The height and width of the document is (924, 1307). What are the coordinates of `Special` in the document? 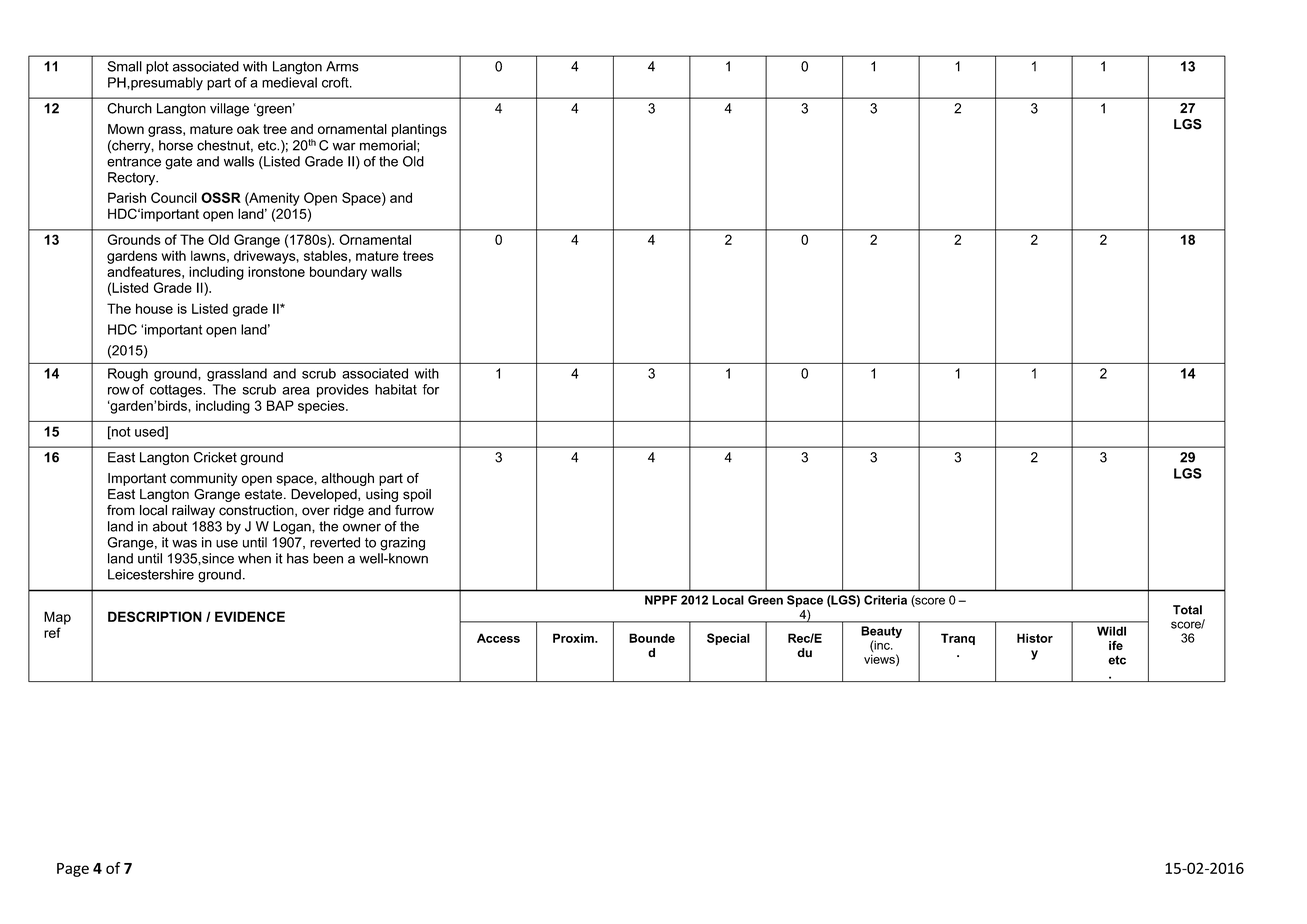 It's located at (728, 639).
